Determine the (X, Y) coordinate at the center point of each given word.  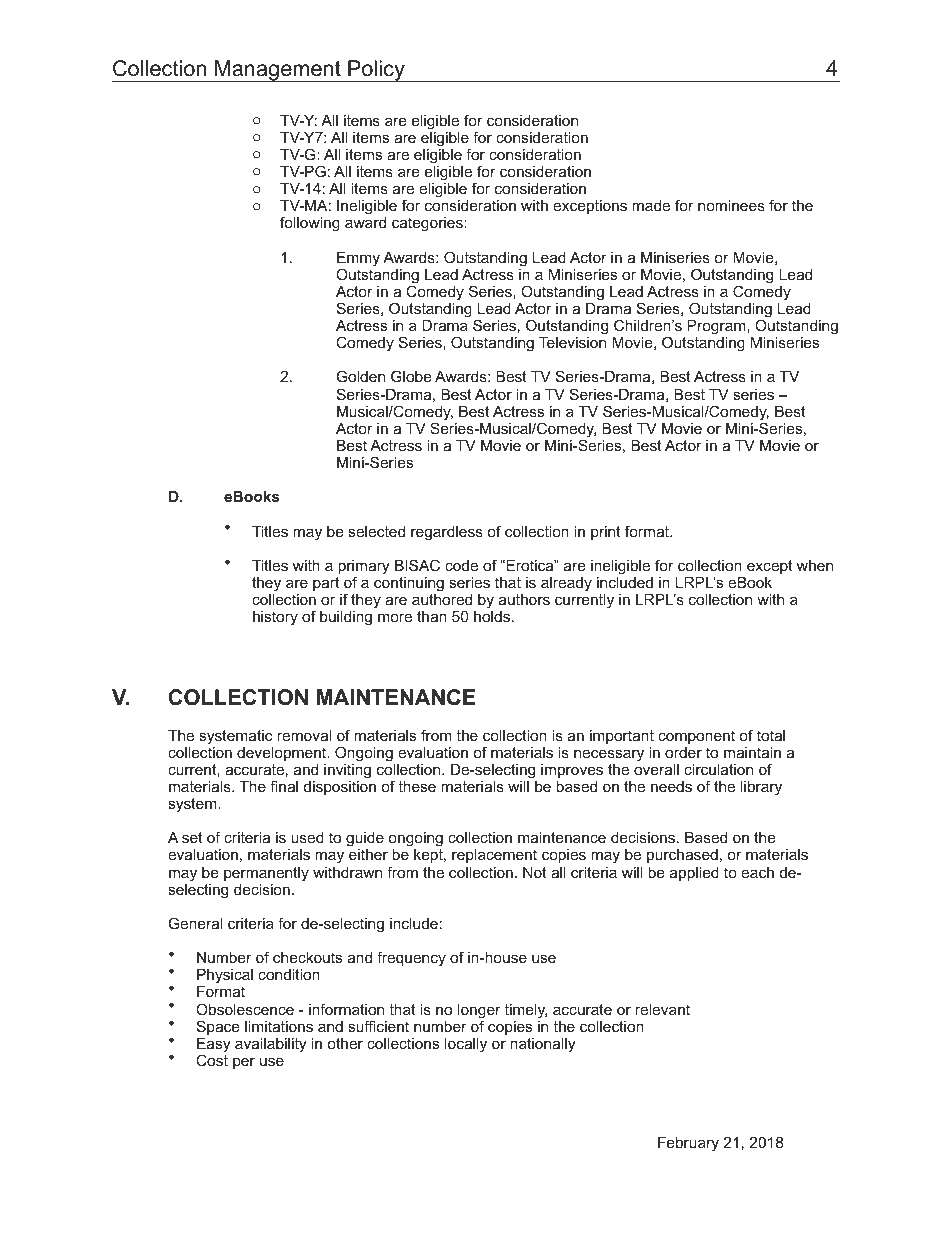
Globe (411, 376)
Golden (361, 376)
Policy (376, 71)
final (284, 786)
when (815, 565)
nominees (731, 205)
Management (278, 71)
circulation (718, 769)
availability (270, 1045)
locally (466, 1045)
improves (572, 771)
